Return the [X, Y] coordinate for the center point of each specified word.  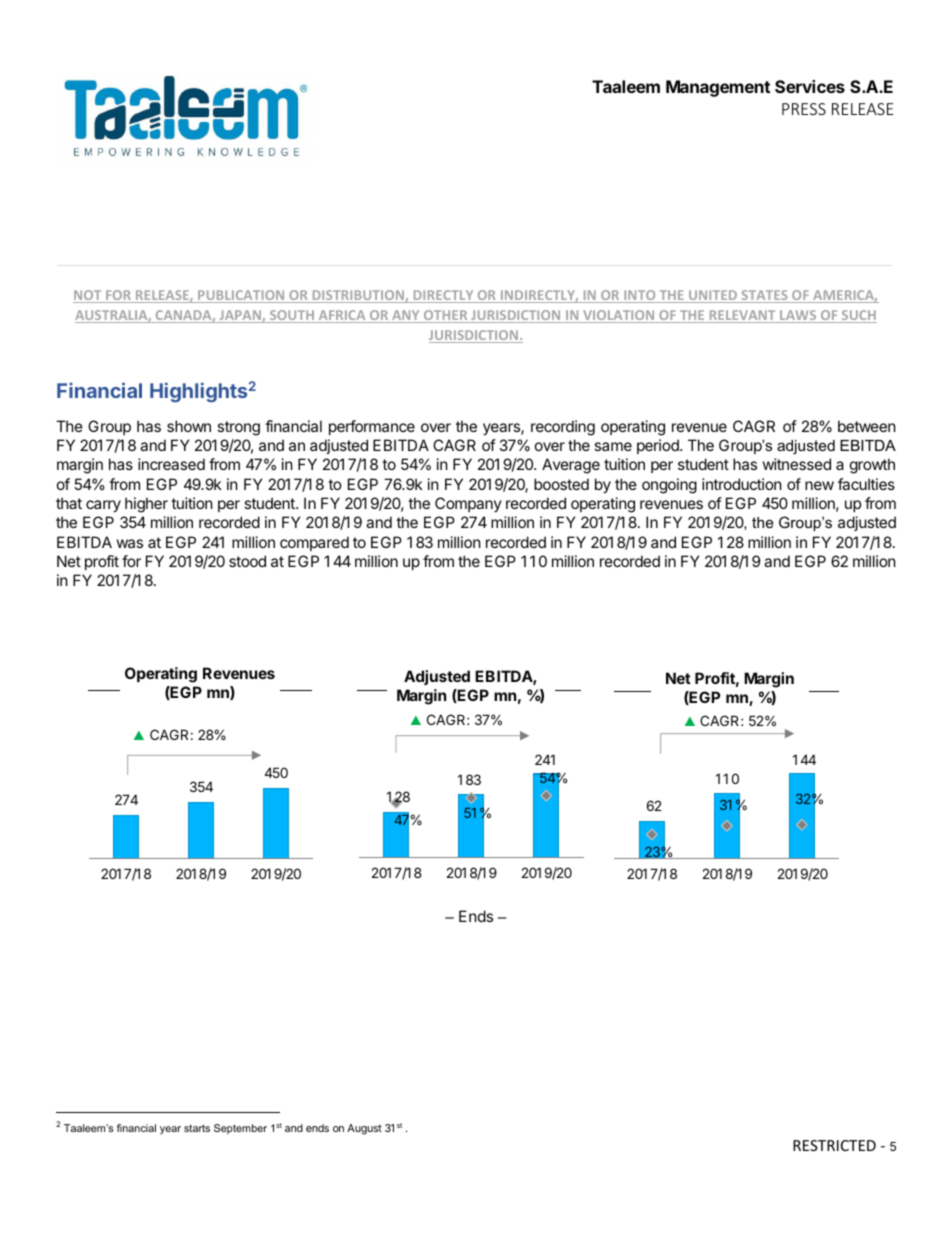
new [819, 485]
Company [468, 504]
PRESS [804, 109]
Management [718, 88]
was [130, 543]
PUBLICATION [241, 296]
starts [197, 1128]
